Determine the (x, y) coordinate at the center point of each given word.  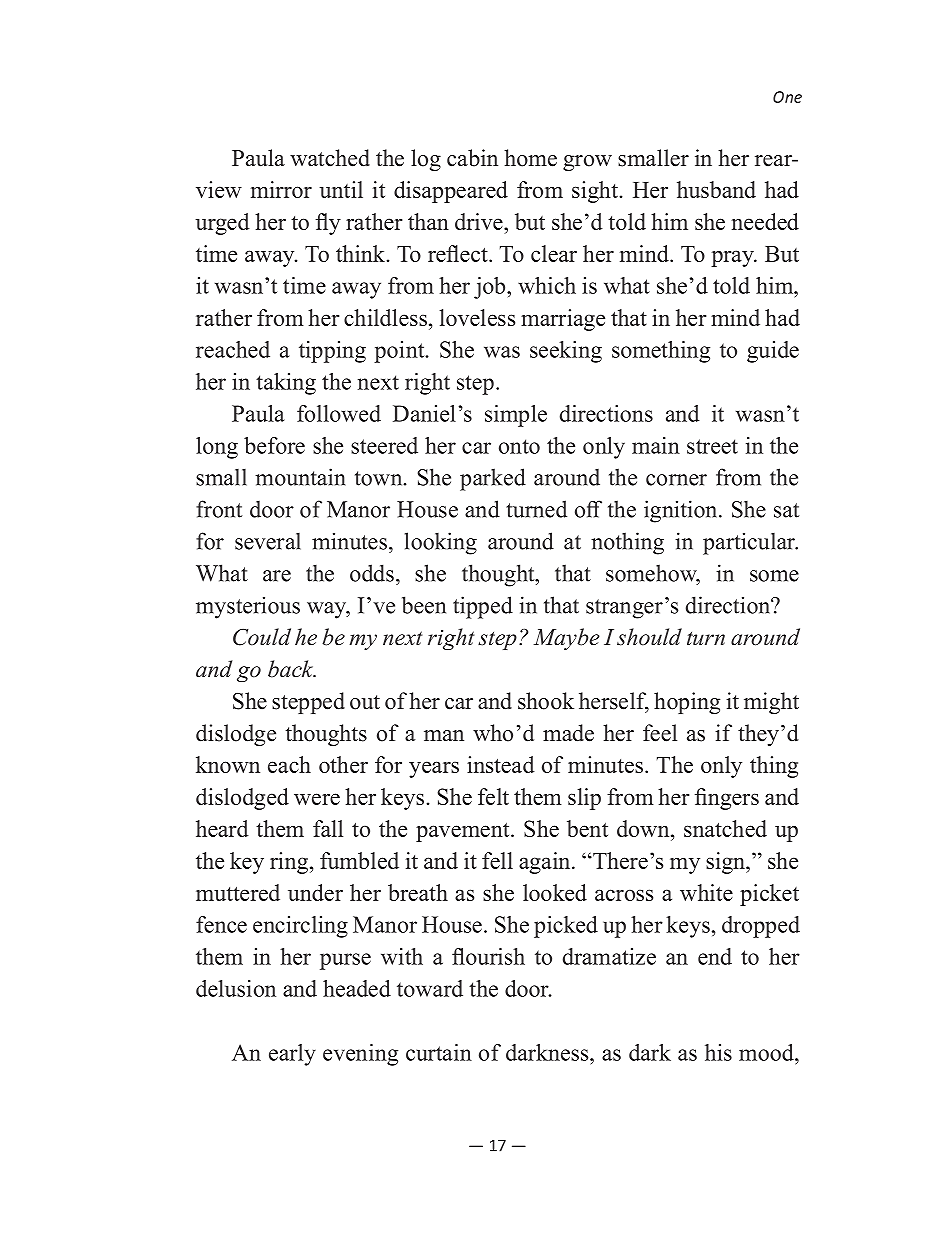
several (268, 541)
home (530, 158)
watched (330, 158)
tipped (483, 607)
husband (716, 189)
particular (750, 543)
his (718, 1052)
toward (430, 988)
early (292, 1055)
